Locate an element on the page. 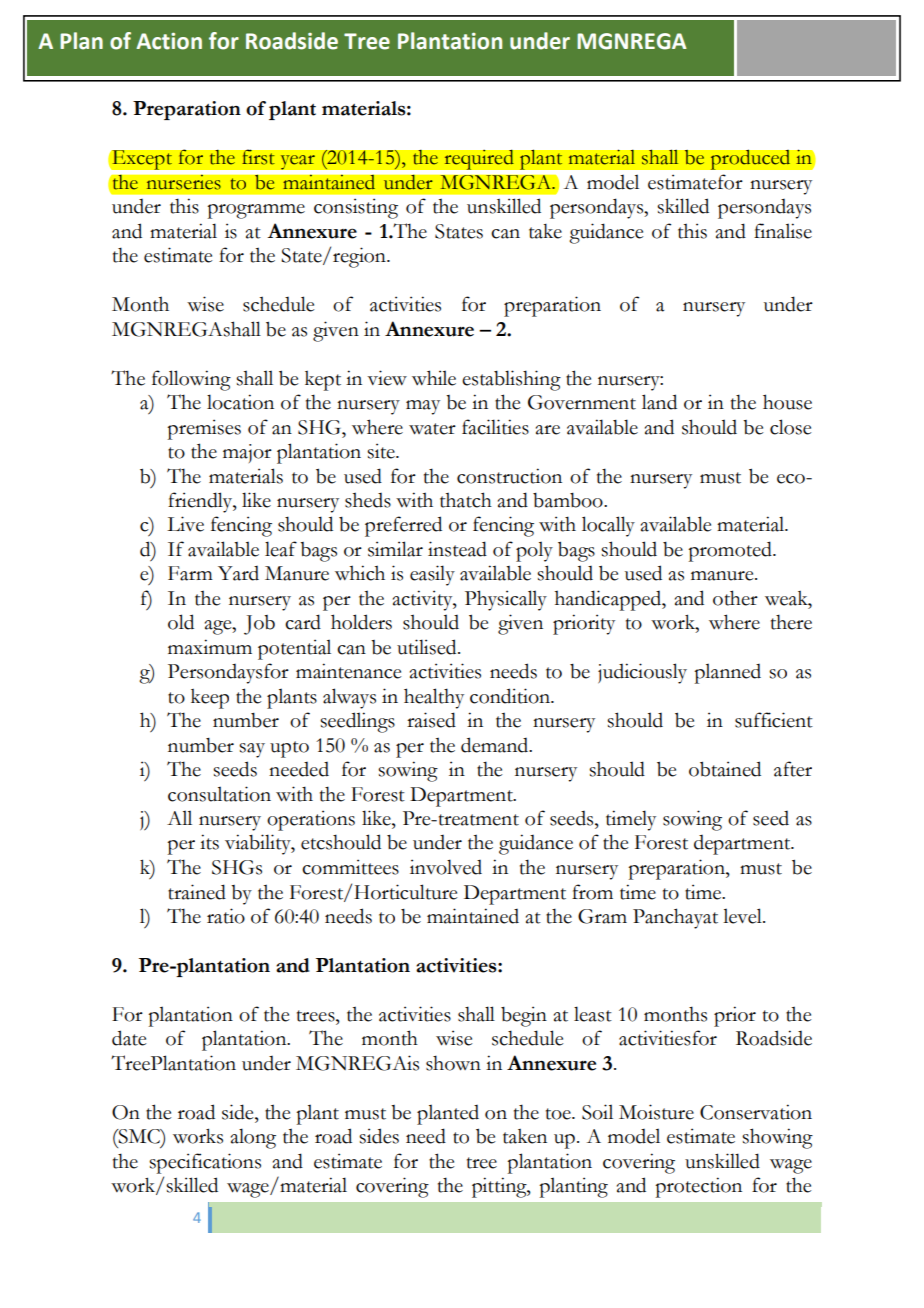  Action is located at coordinates (169, 41).
